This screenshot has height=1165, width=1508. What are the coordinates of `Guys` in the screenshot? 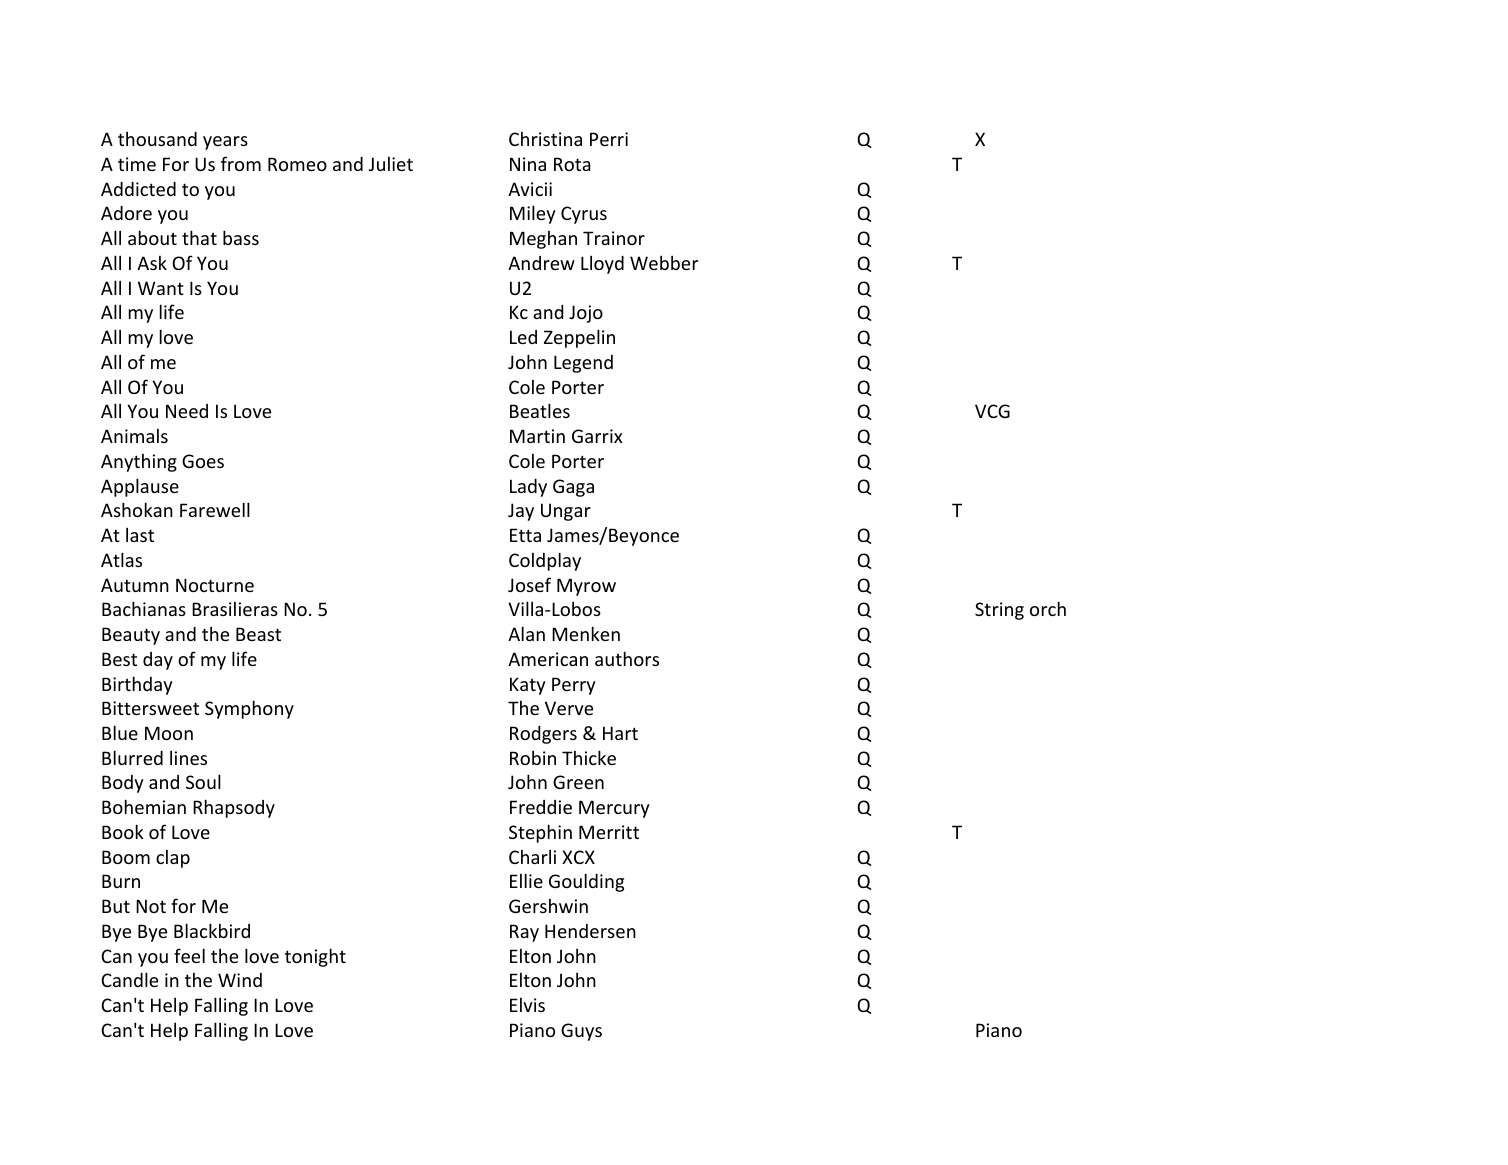 It's located at (581, 1032).
